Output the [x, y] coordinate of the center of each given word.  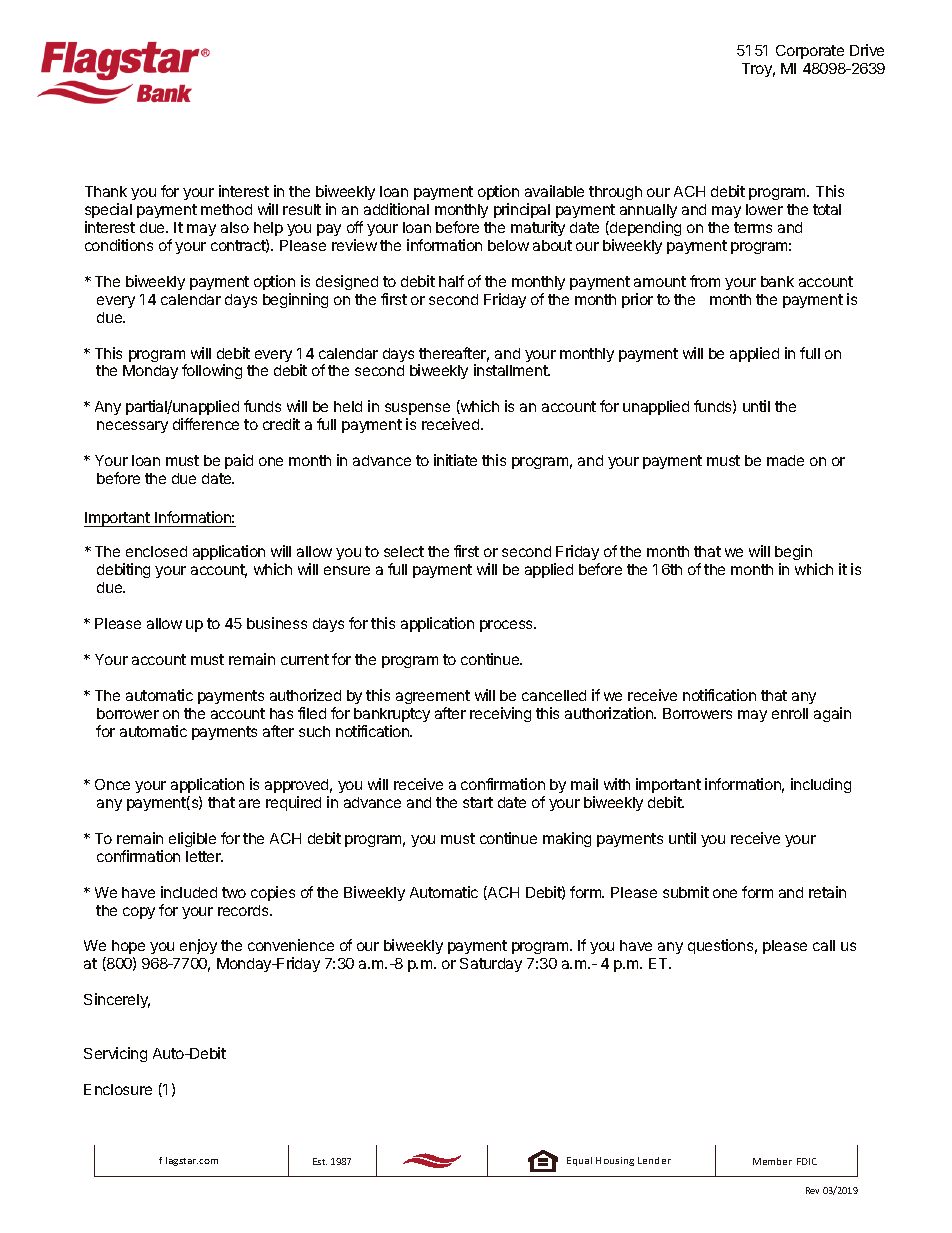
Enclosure [118, 1089]
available [554, 191]
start [478, 802]
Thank [106, 191]
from [705, 281]
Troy [758, 70]
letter [204, 856]
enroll [790, 713]
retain [827, 892]
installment [512, 370]
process [508, 626]
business [277, 623]
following [212, 371]
